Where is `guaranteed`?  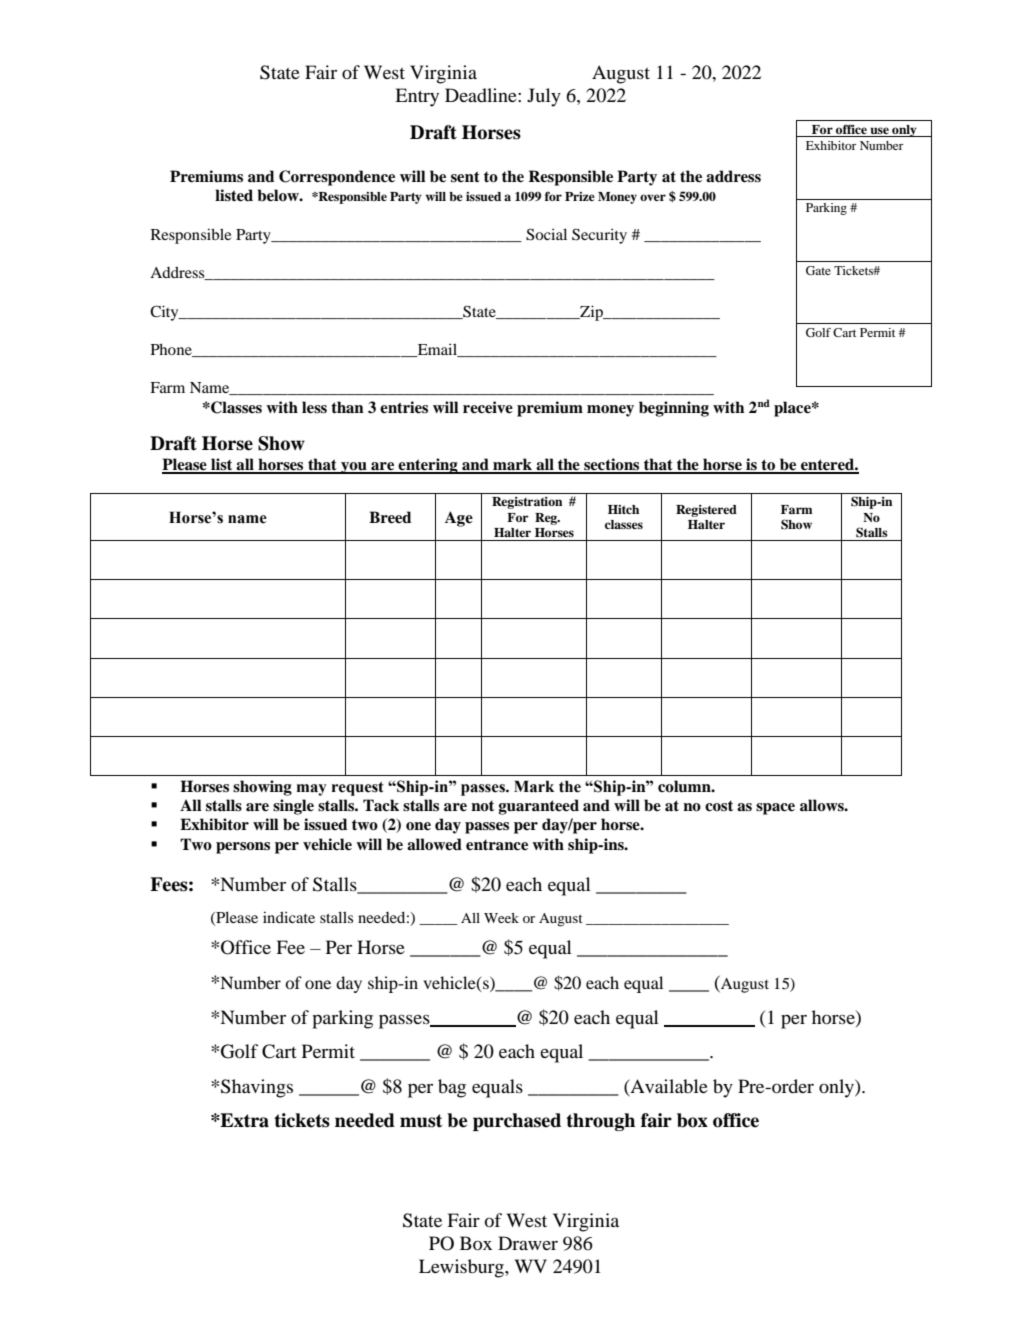
guaranteed is located at coordinates (538, 807).
